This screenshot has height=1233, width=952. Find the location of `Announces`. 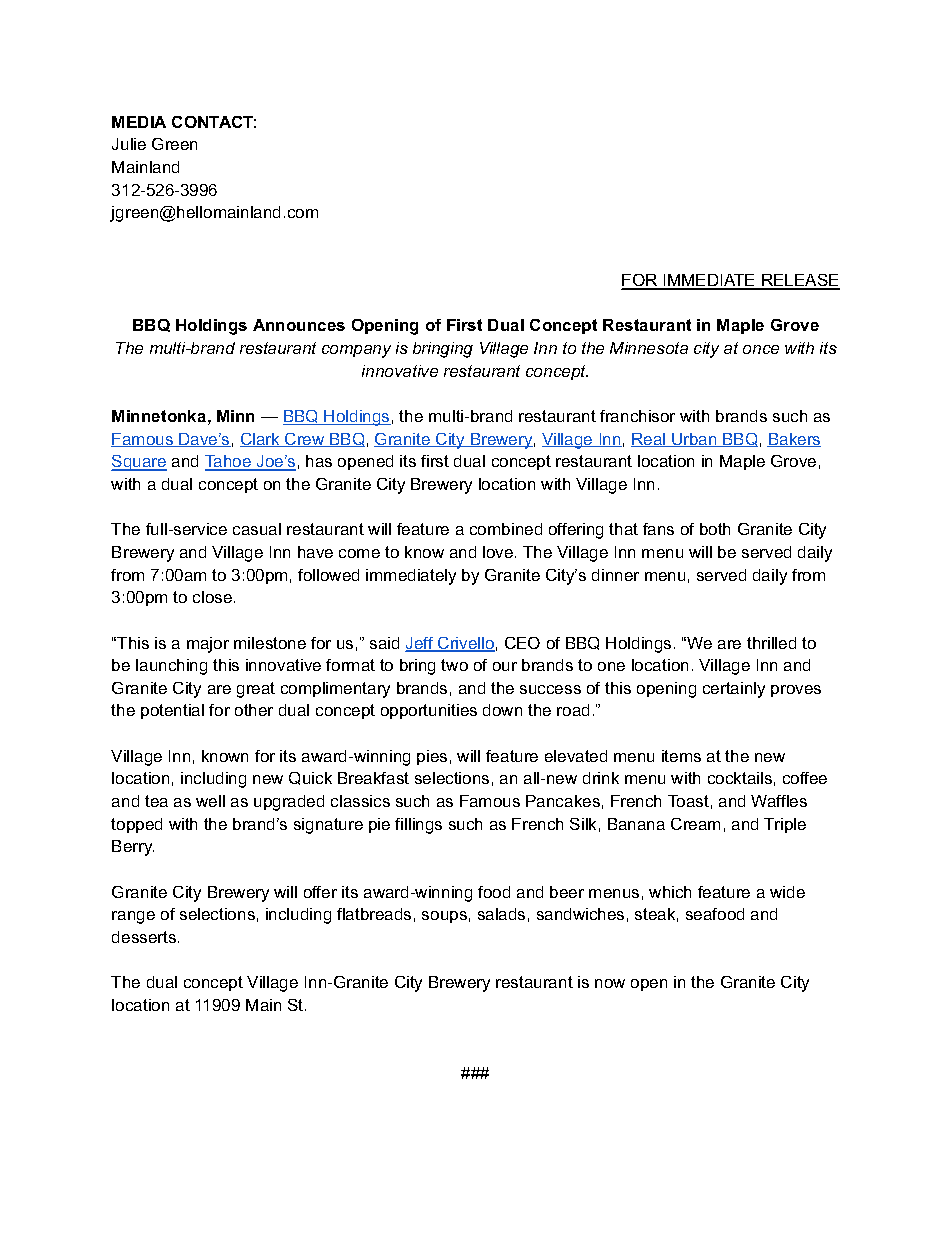

Announces is located at coordinates (299, 325).
